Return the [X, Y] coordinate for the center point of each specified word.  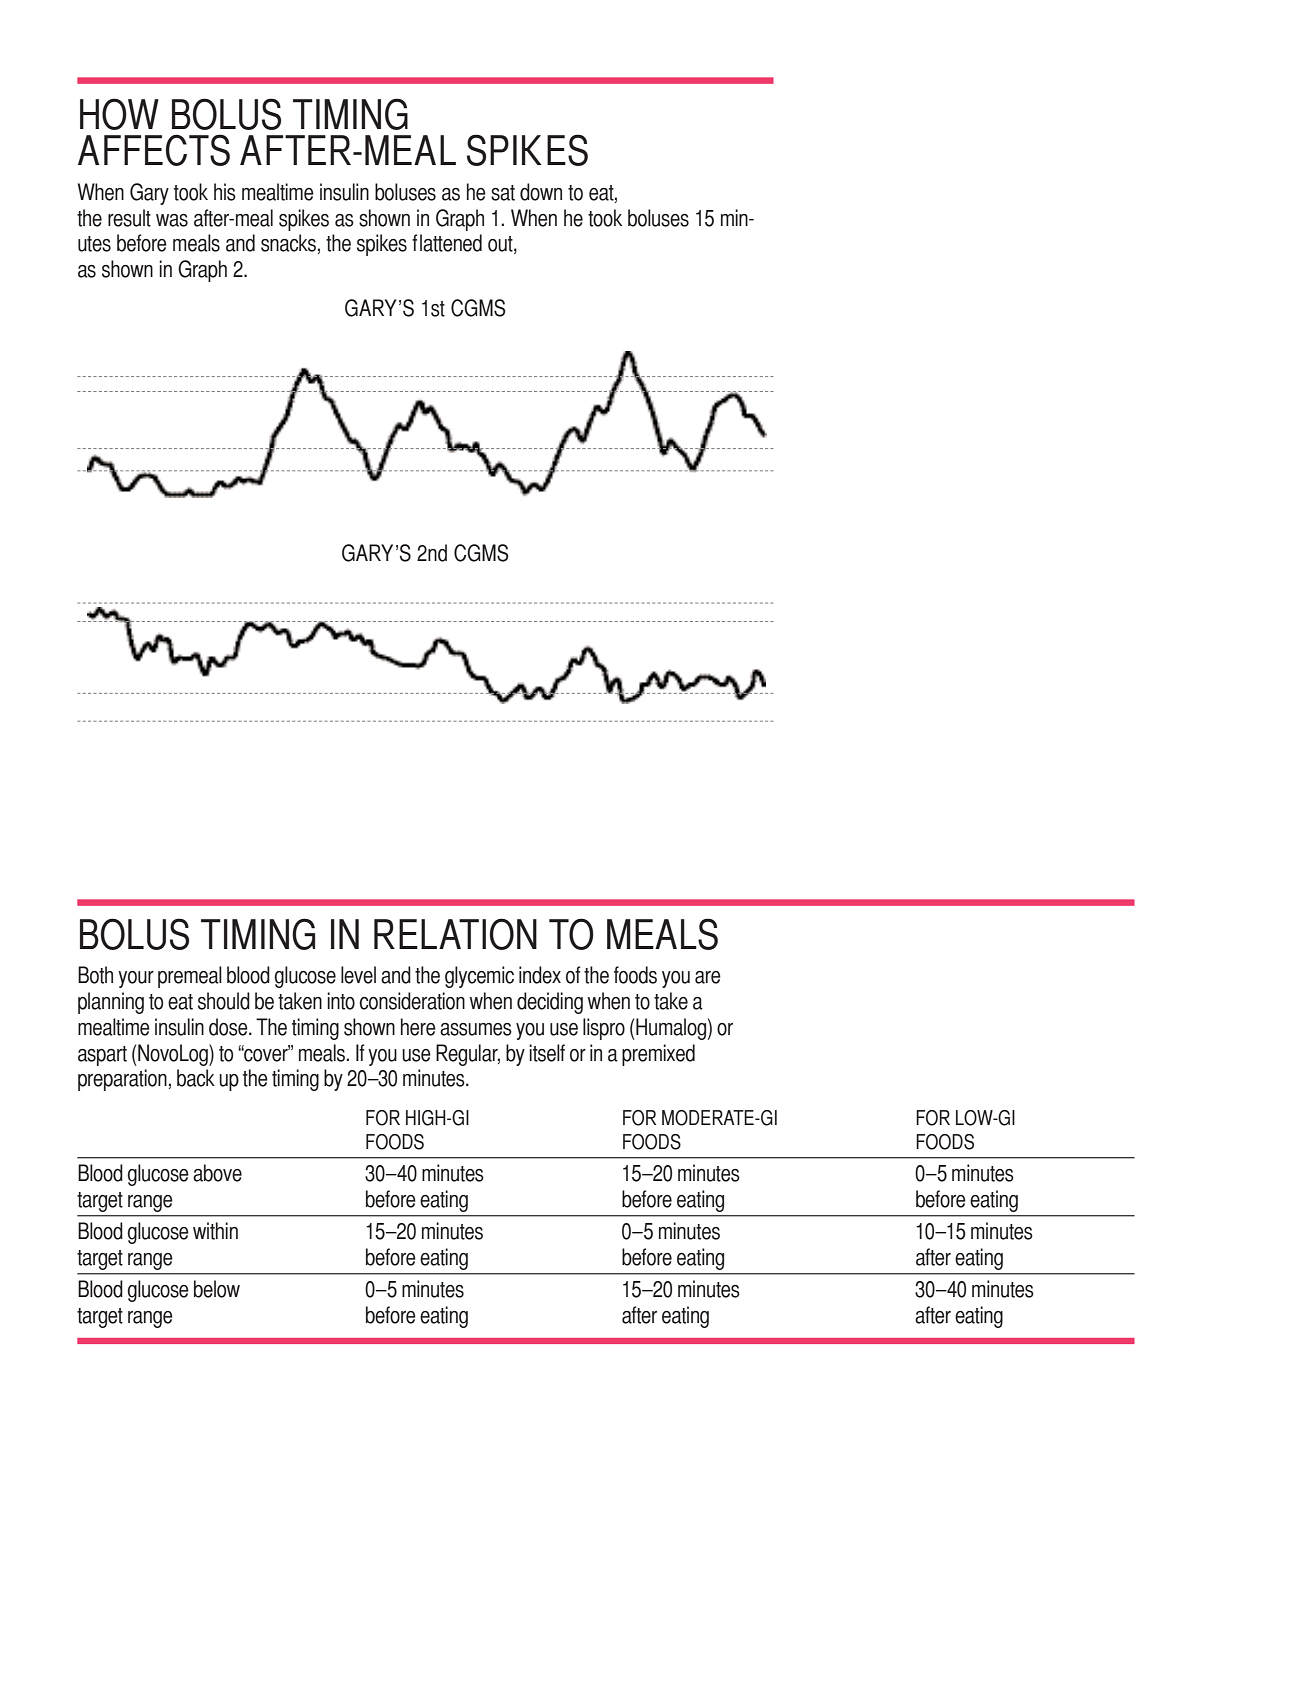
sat [503, 193]
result [129, 218]
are [708, 977]
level [358, 975]
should [224, 1001]
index [540, 975]
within [215, 1231]
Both [95, 975]
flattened [447, 243]
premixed [658, 1055]
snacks [288, 243]
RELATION [455, 934]
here [418, 1027]
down [541, 192]
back [196, 1078]
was [172, 220]
